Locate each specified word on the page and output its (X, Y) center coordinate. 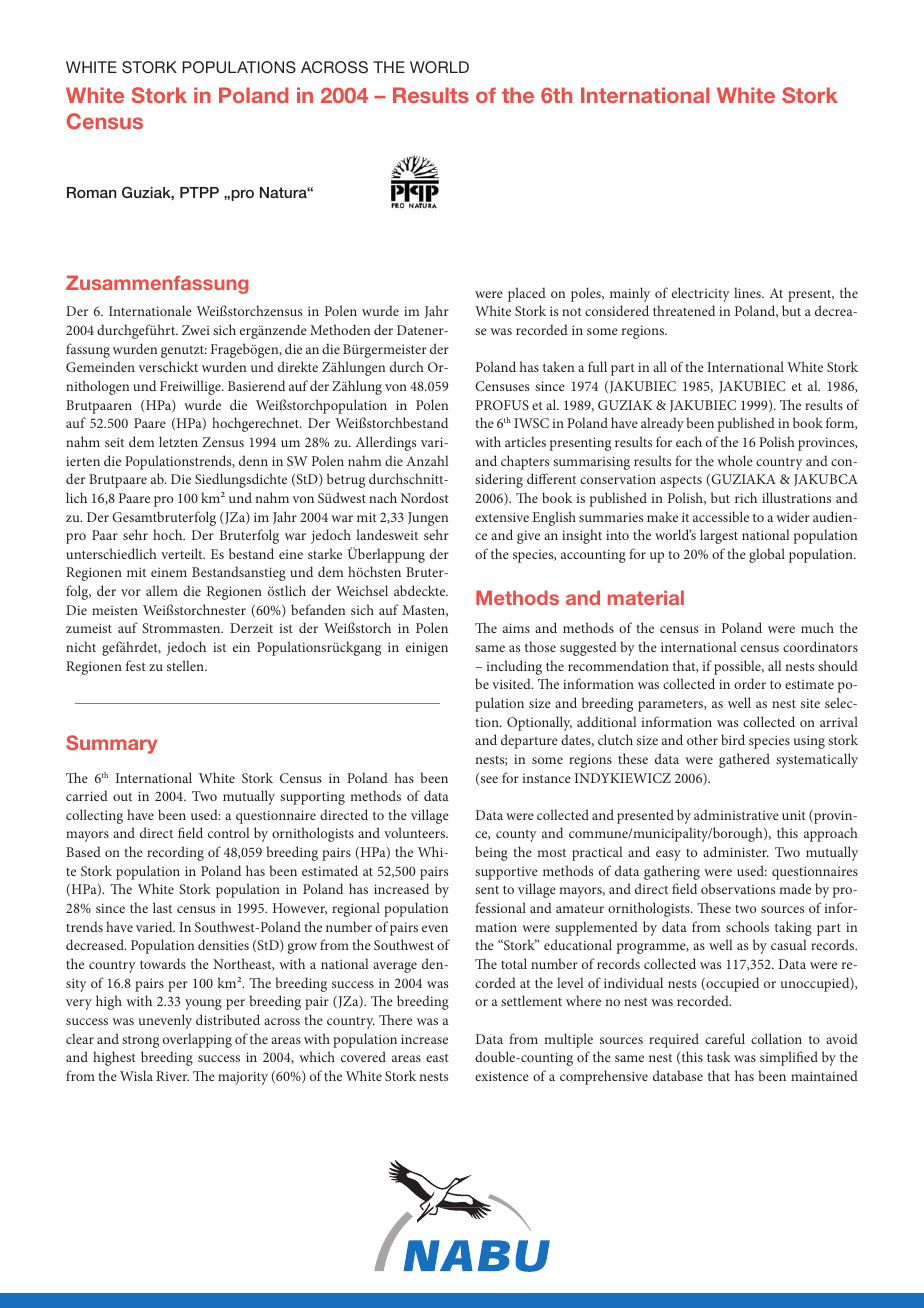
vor (131, 592)
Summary (111, 744)
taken (558, 366)
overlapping (197, 1040)
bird (733, 739)
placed (527, 294)
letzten (178, 441)
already (662, 424)
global (767, 555)
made (795, 888)
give (528, 537)
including (514, 667)
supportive (506, 873)
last (162, 907)
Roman (91, 192)
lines (748, 292)
